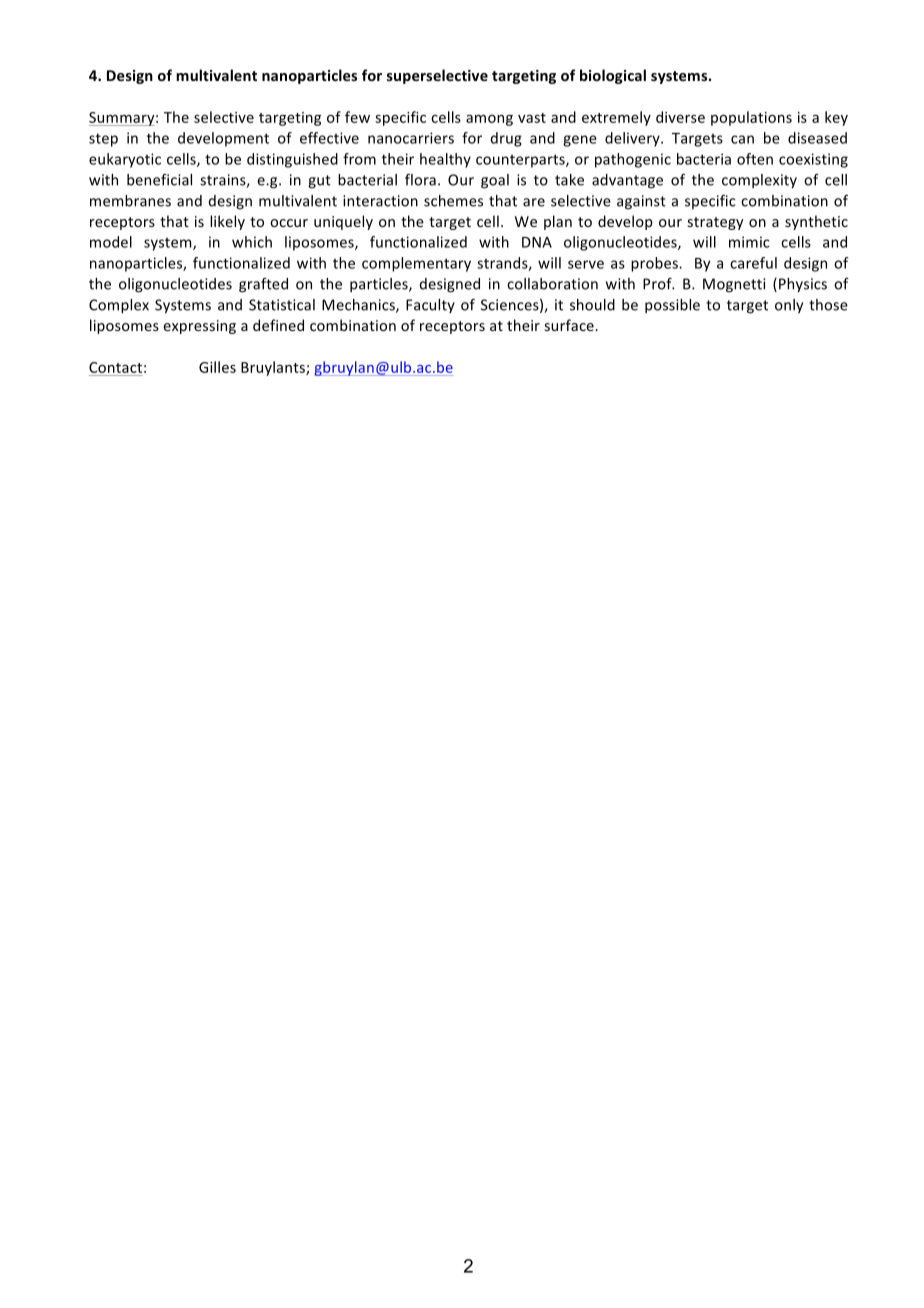 The height and width of the image is (1308, 924). Describe the element at coordinates (570, 325) in the image. I see `surface` at that location.
